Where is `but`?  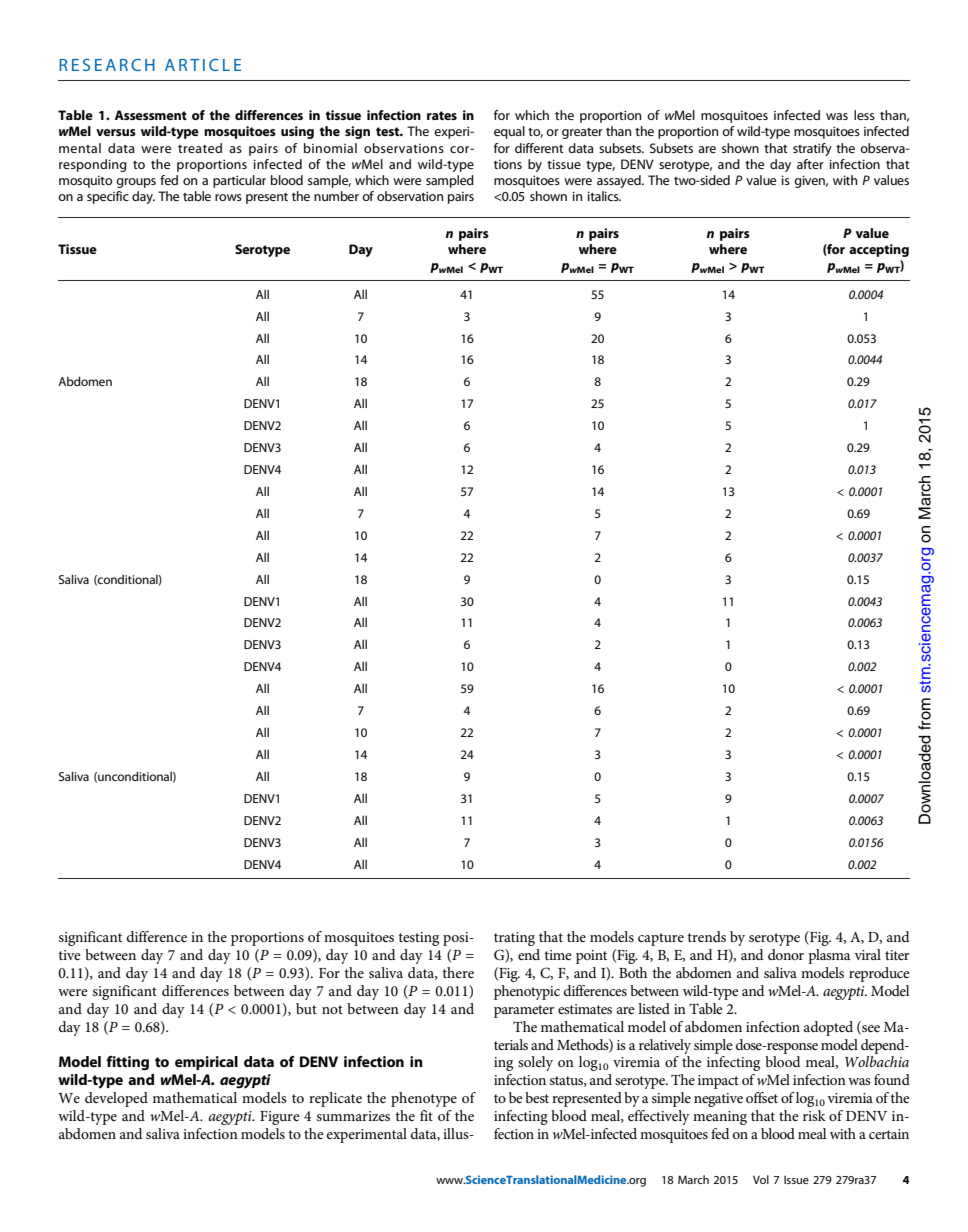
but is located at coordinates (306, 1008).
